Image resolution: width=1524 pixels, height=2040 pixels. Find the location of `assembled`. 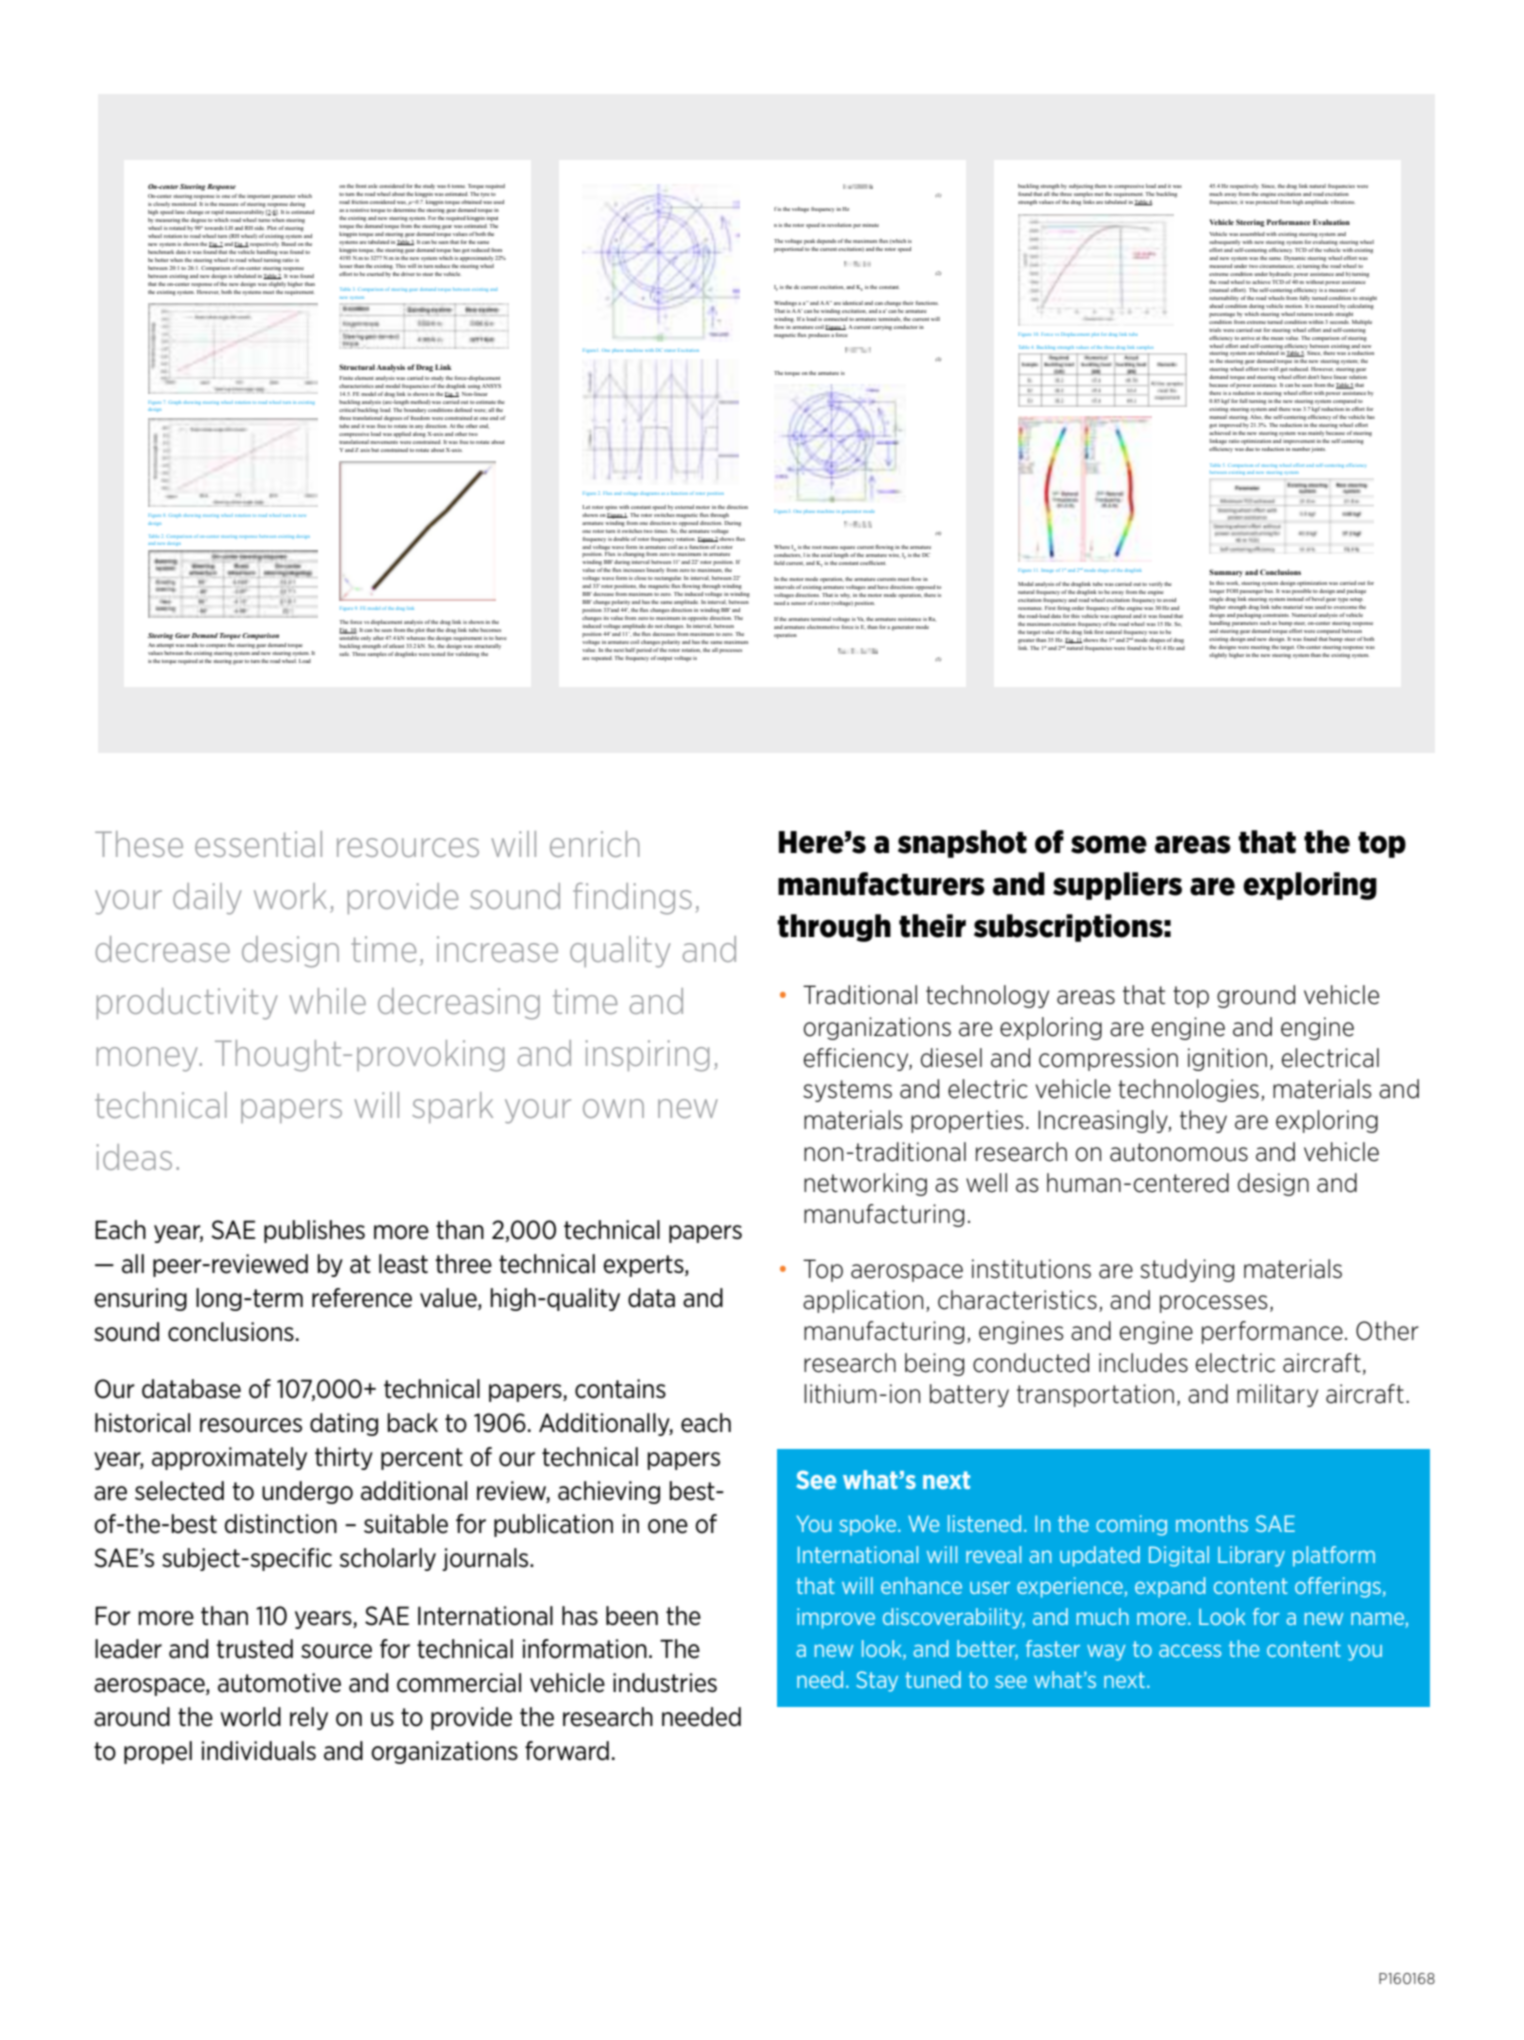

assembled is located at coordinates (1252, 234).
